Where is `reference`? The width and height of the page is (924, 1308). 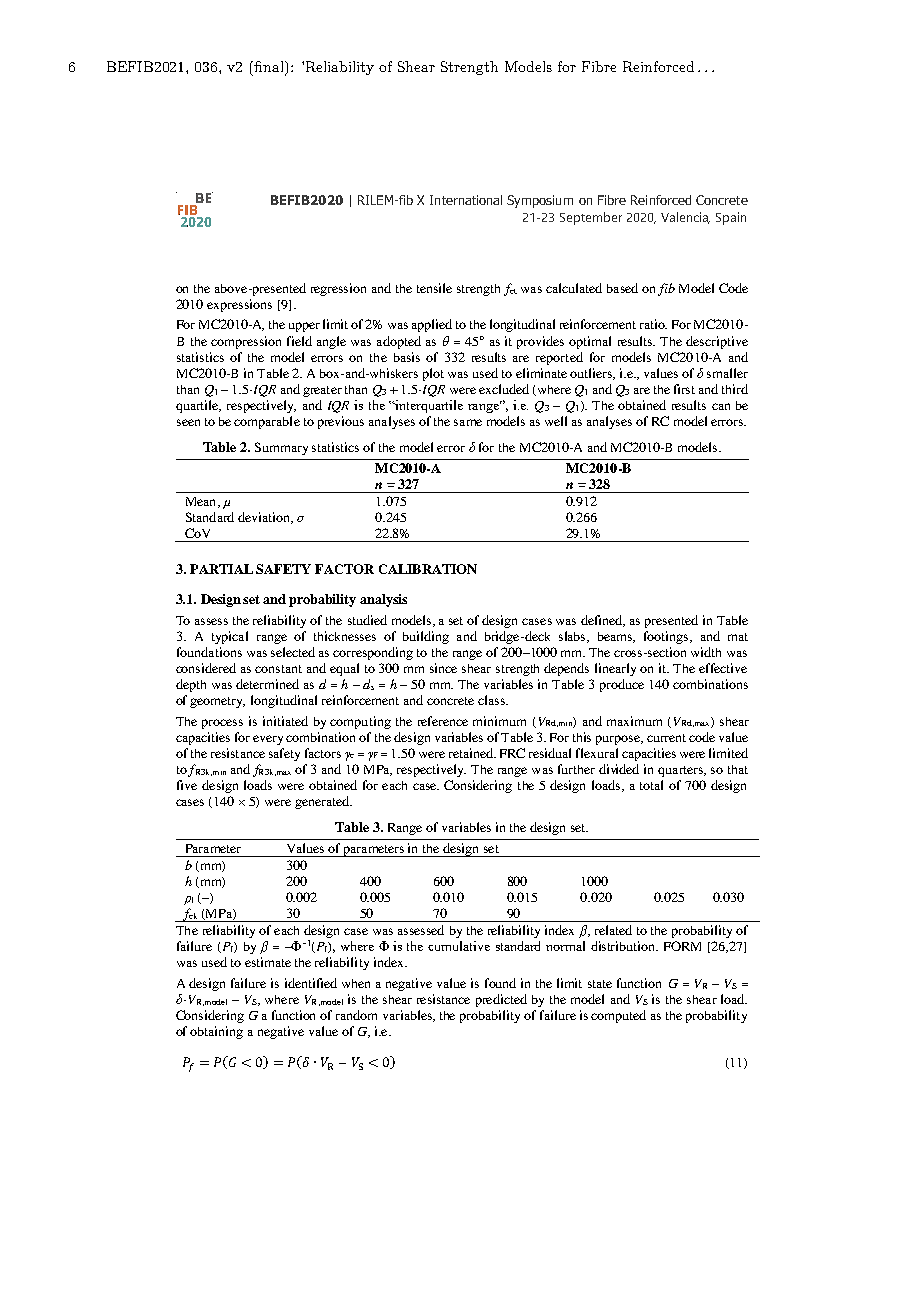
reference is located at coordinates (443, 721).
